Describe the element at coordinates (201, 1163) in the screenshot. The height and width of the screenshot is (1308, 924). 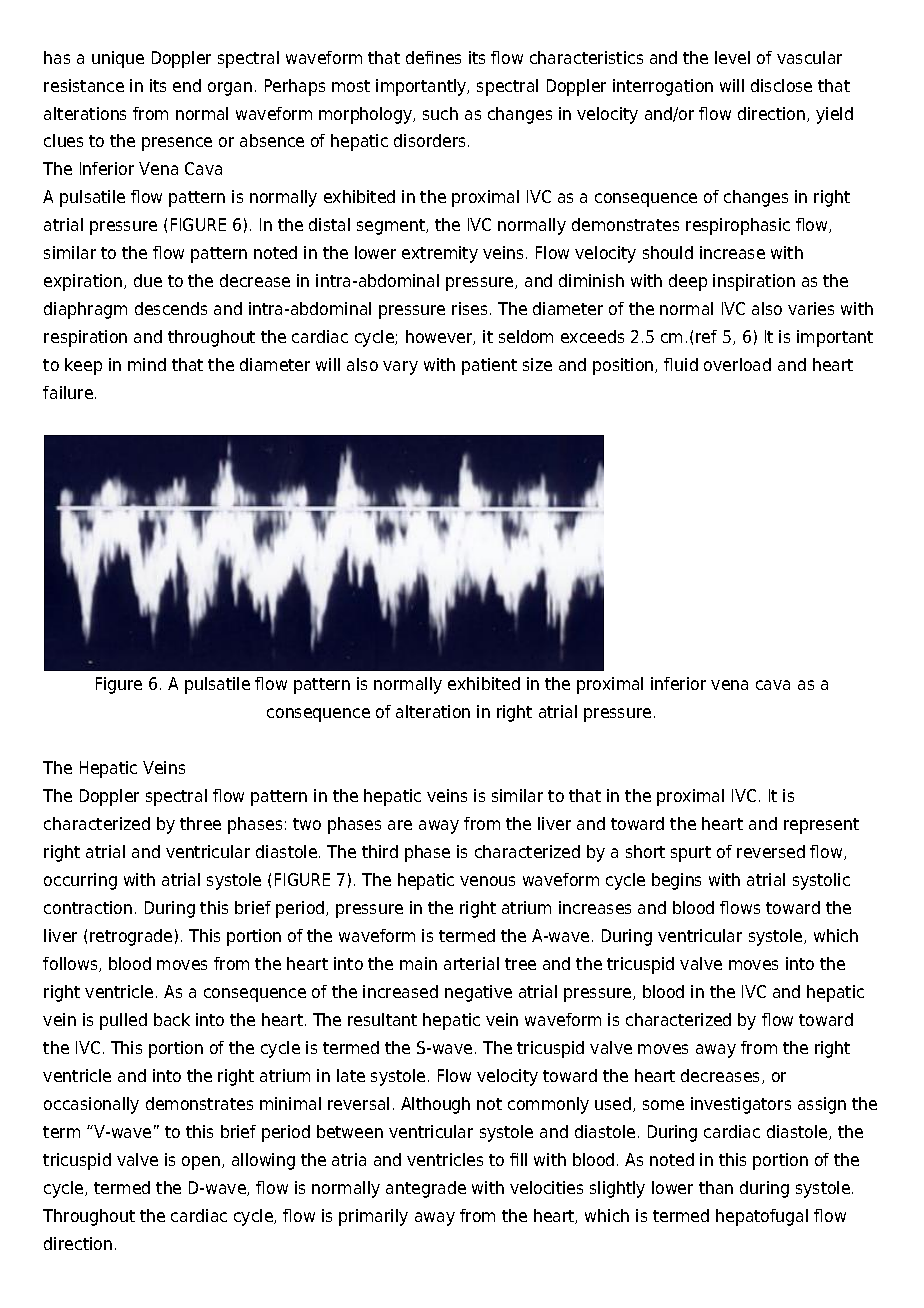
I see `open` at that location.
